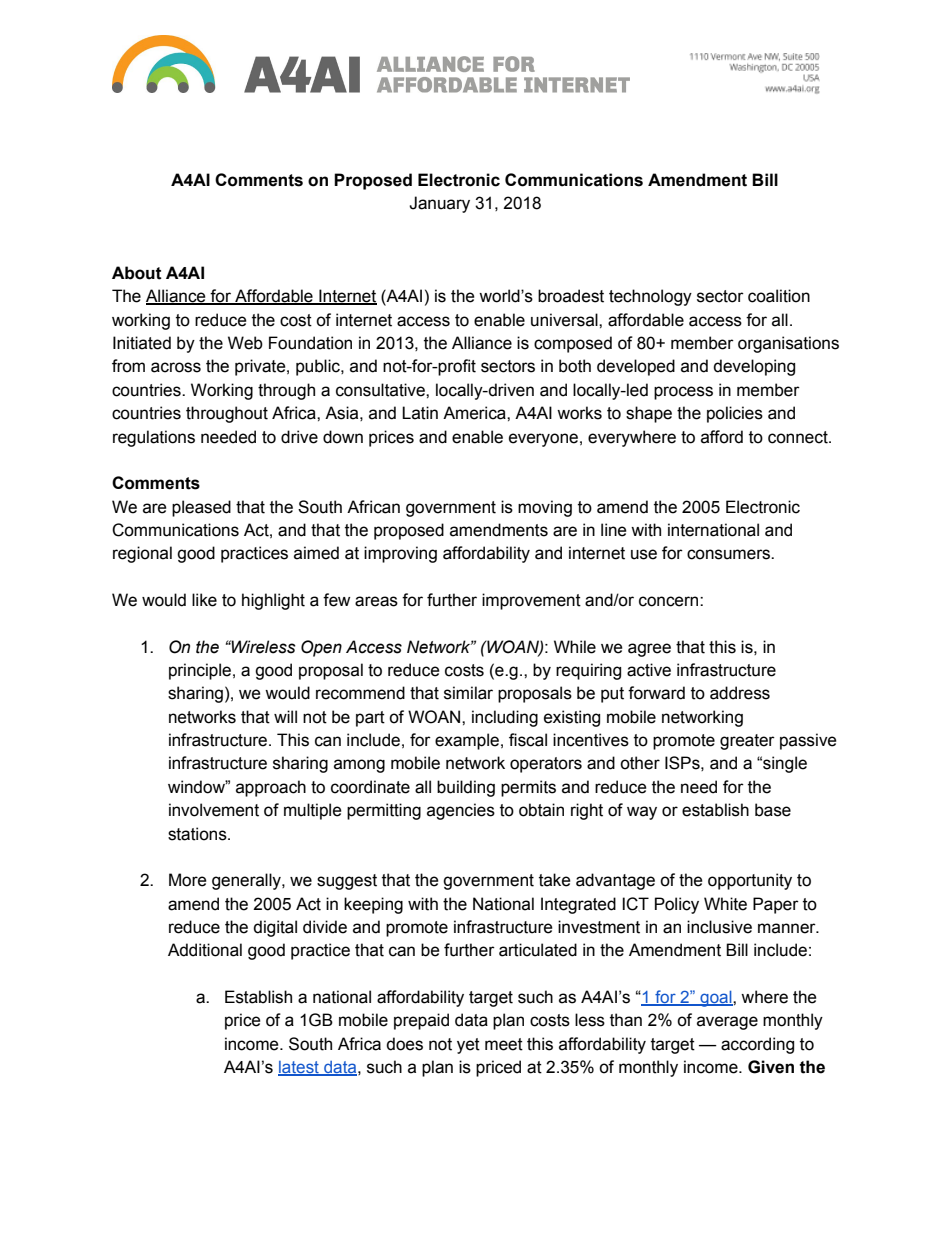 The height and width of the page is (1233, 952). I want to click on regulations, so click(154, 438).
